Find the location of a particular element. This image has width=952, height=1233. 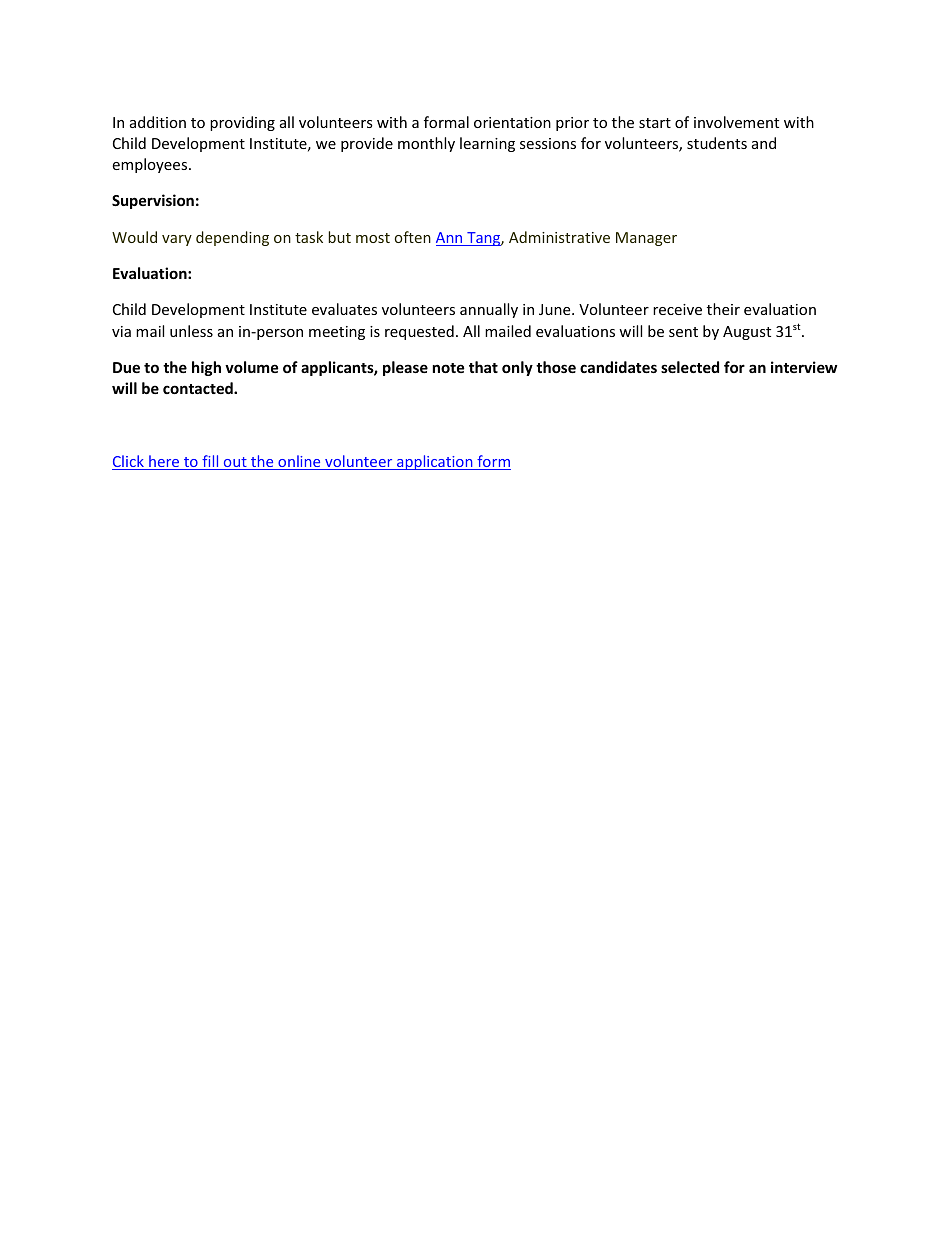

their is located at coordinates (723, 309).
